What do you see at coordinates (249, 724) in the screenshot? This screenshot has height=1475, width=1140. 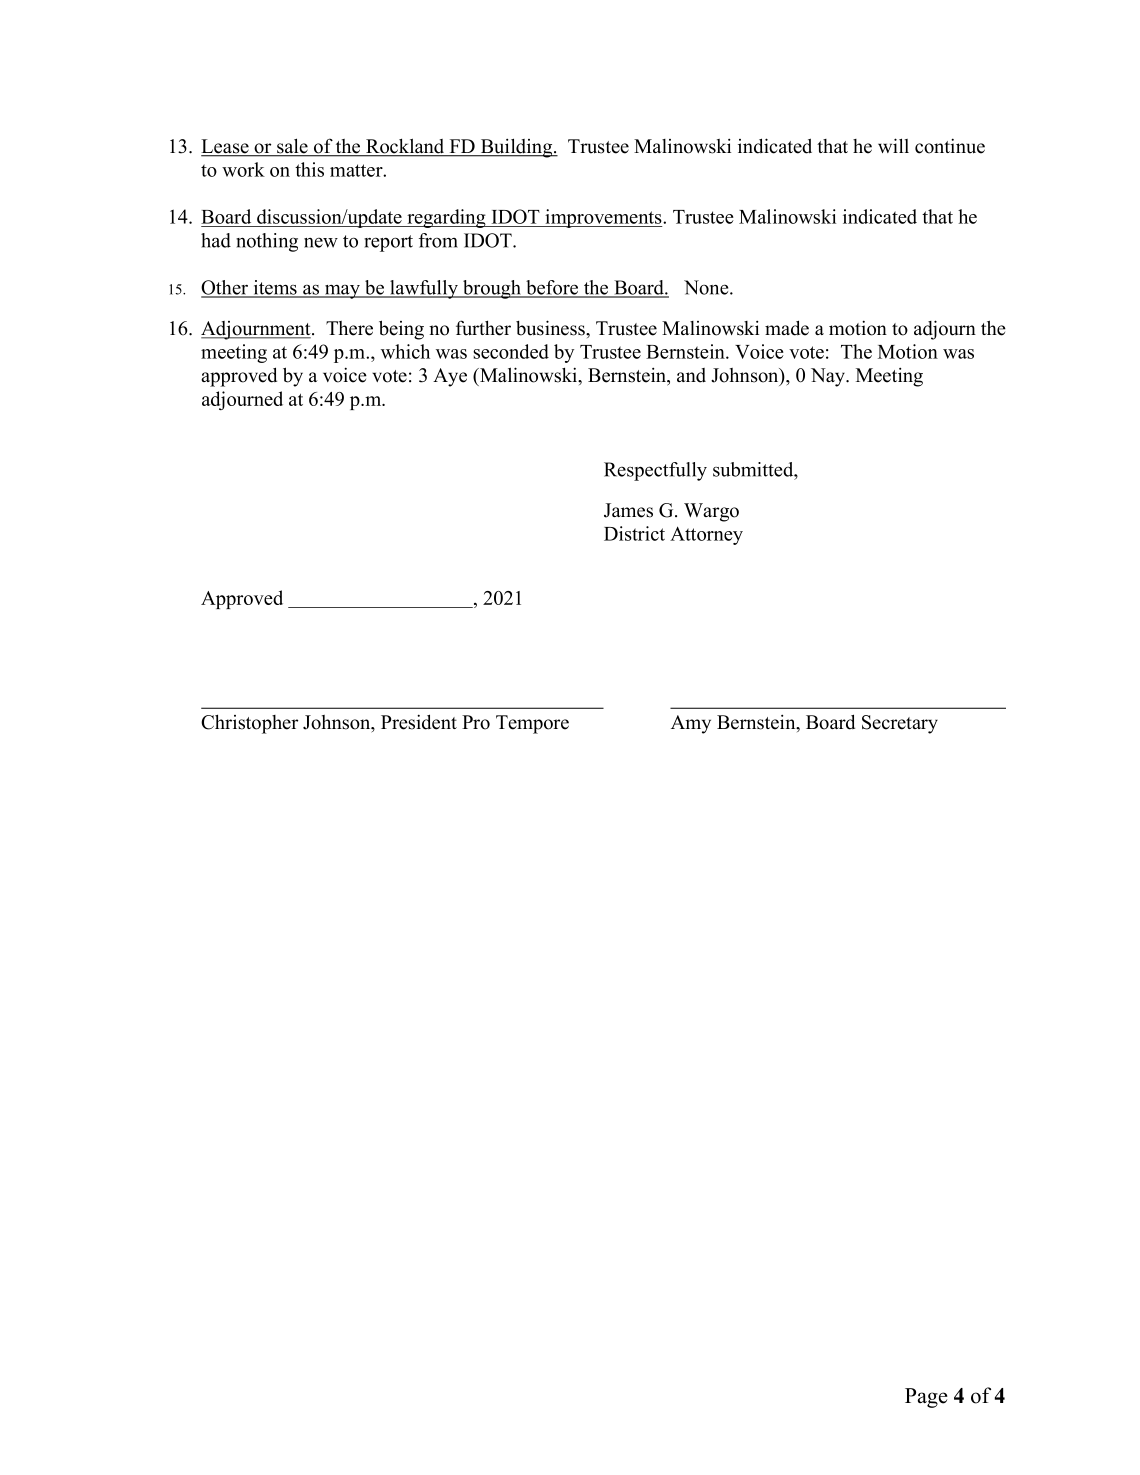 I see `Christopher` at bounding box center [249, 724].
